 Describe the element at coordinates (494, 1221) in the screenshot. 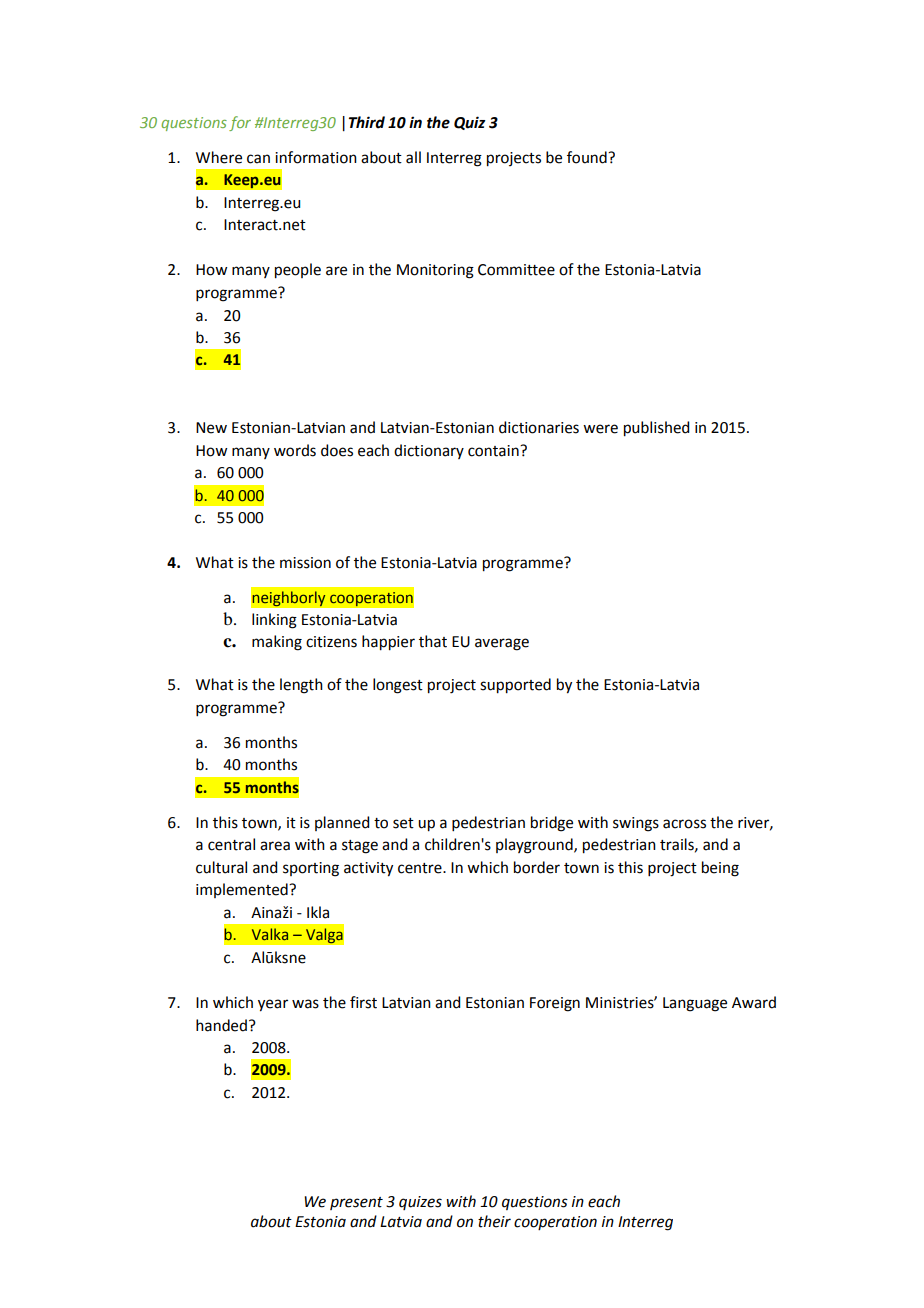

I see `their` at that location.
